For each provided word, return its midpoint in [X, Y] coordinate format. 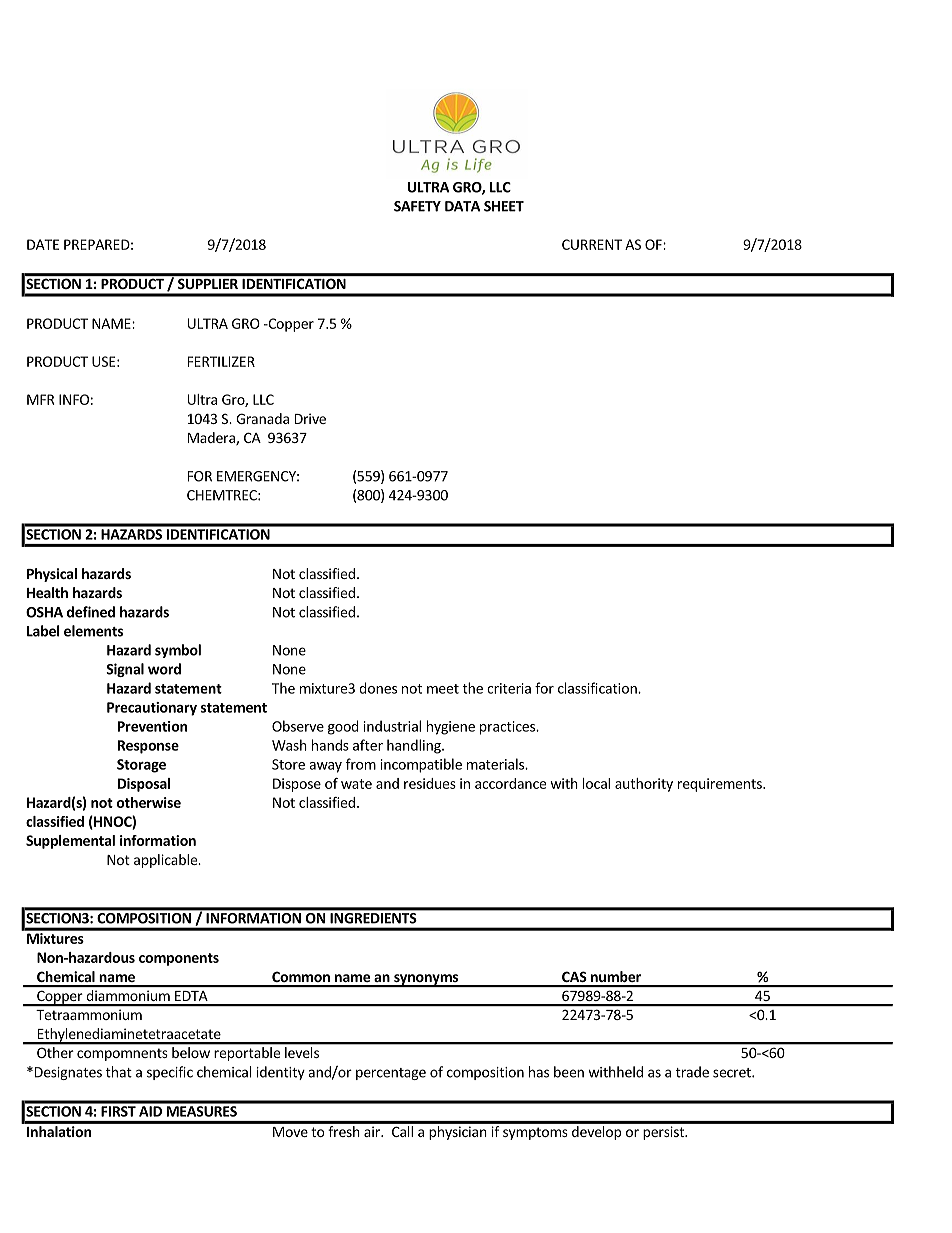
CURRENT [592, 244]
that [119, 1072]
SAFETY [417, 206]
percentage [391, 1074]
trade [692, 1072]
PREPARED [97, 244]
